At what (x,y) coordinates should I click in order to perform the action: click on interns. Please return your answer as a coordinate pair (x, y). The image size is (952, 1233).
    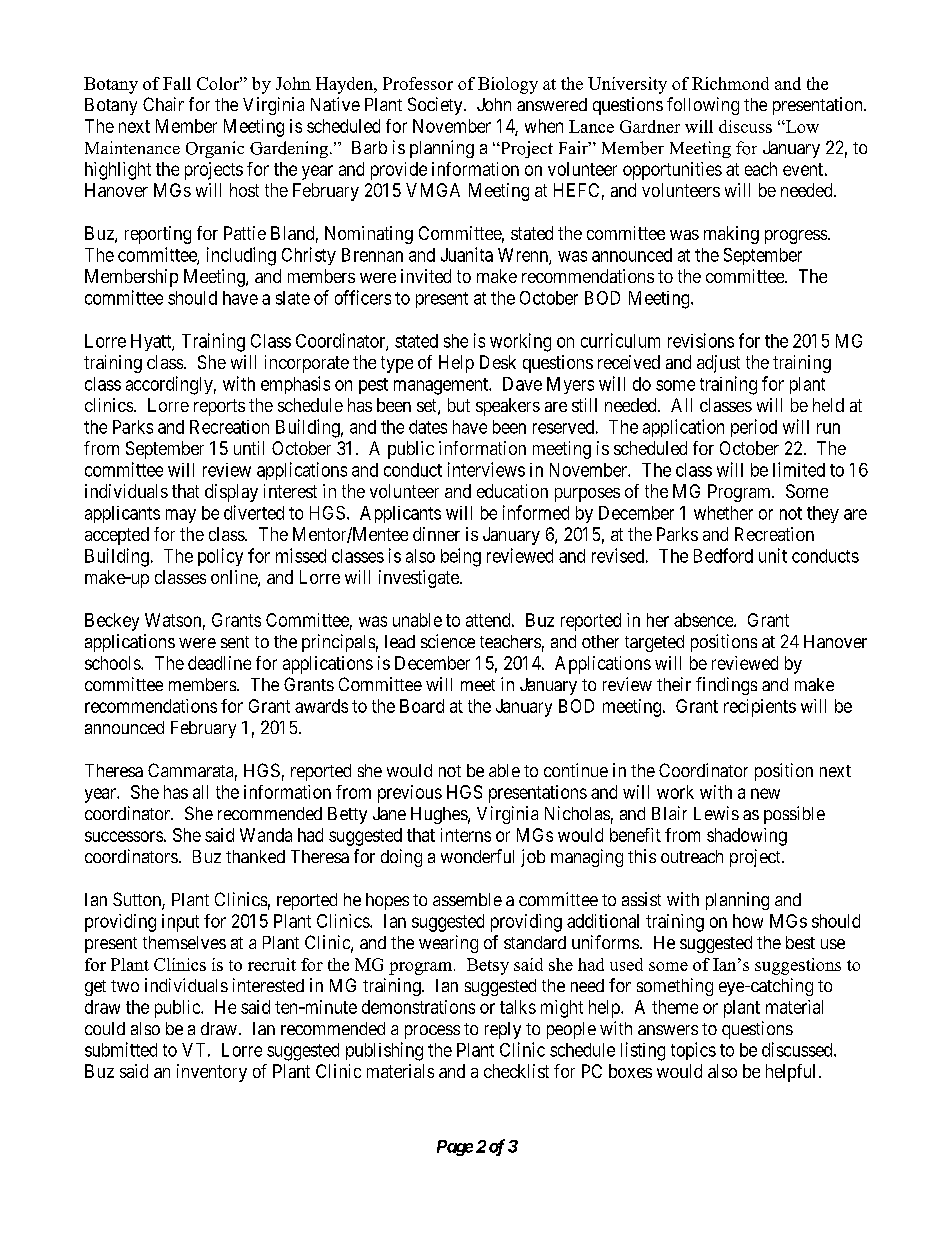
    Looking at the image, I should click on (466, 835).
